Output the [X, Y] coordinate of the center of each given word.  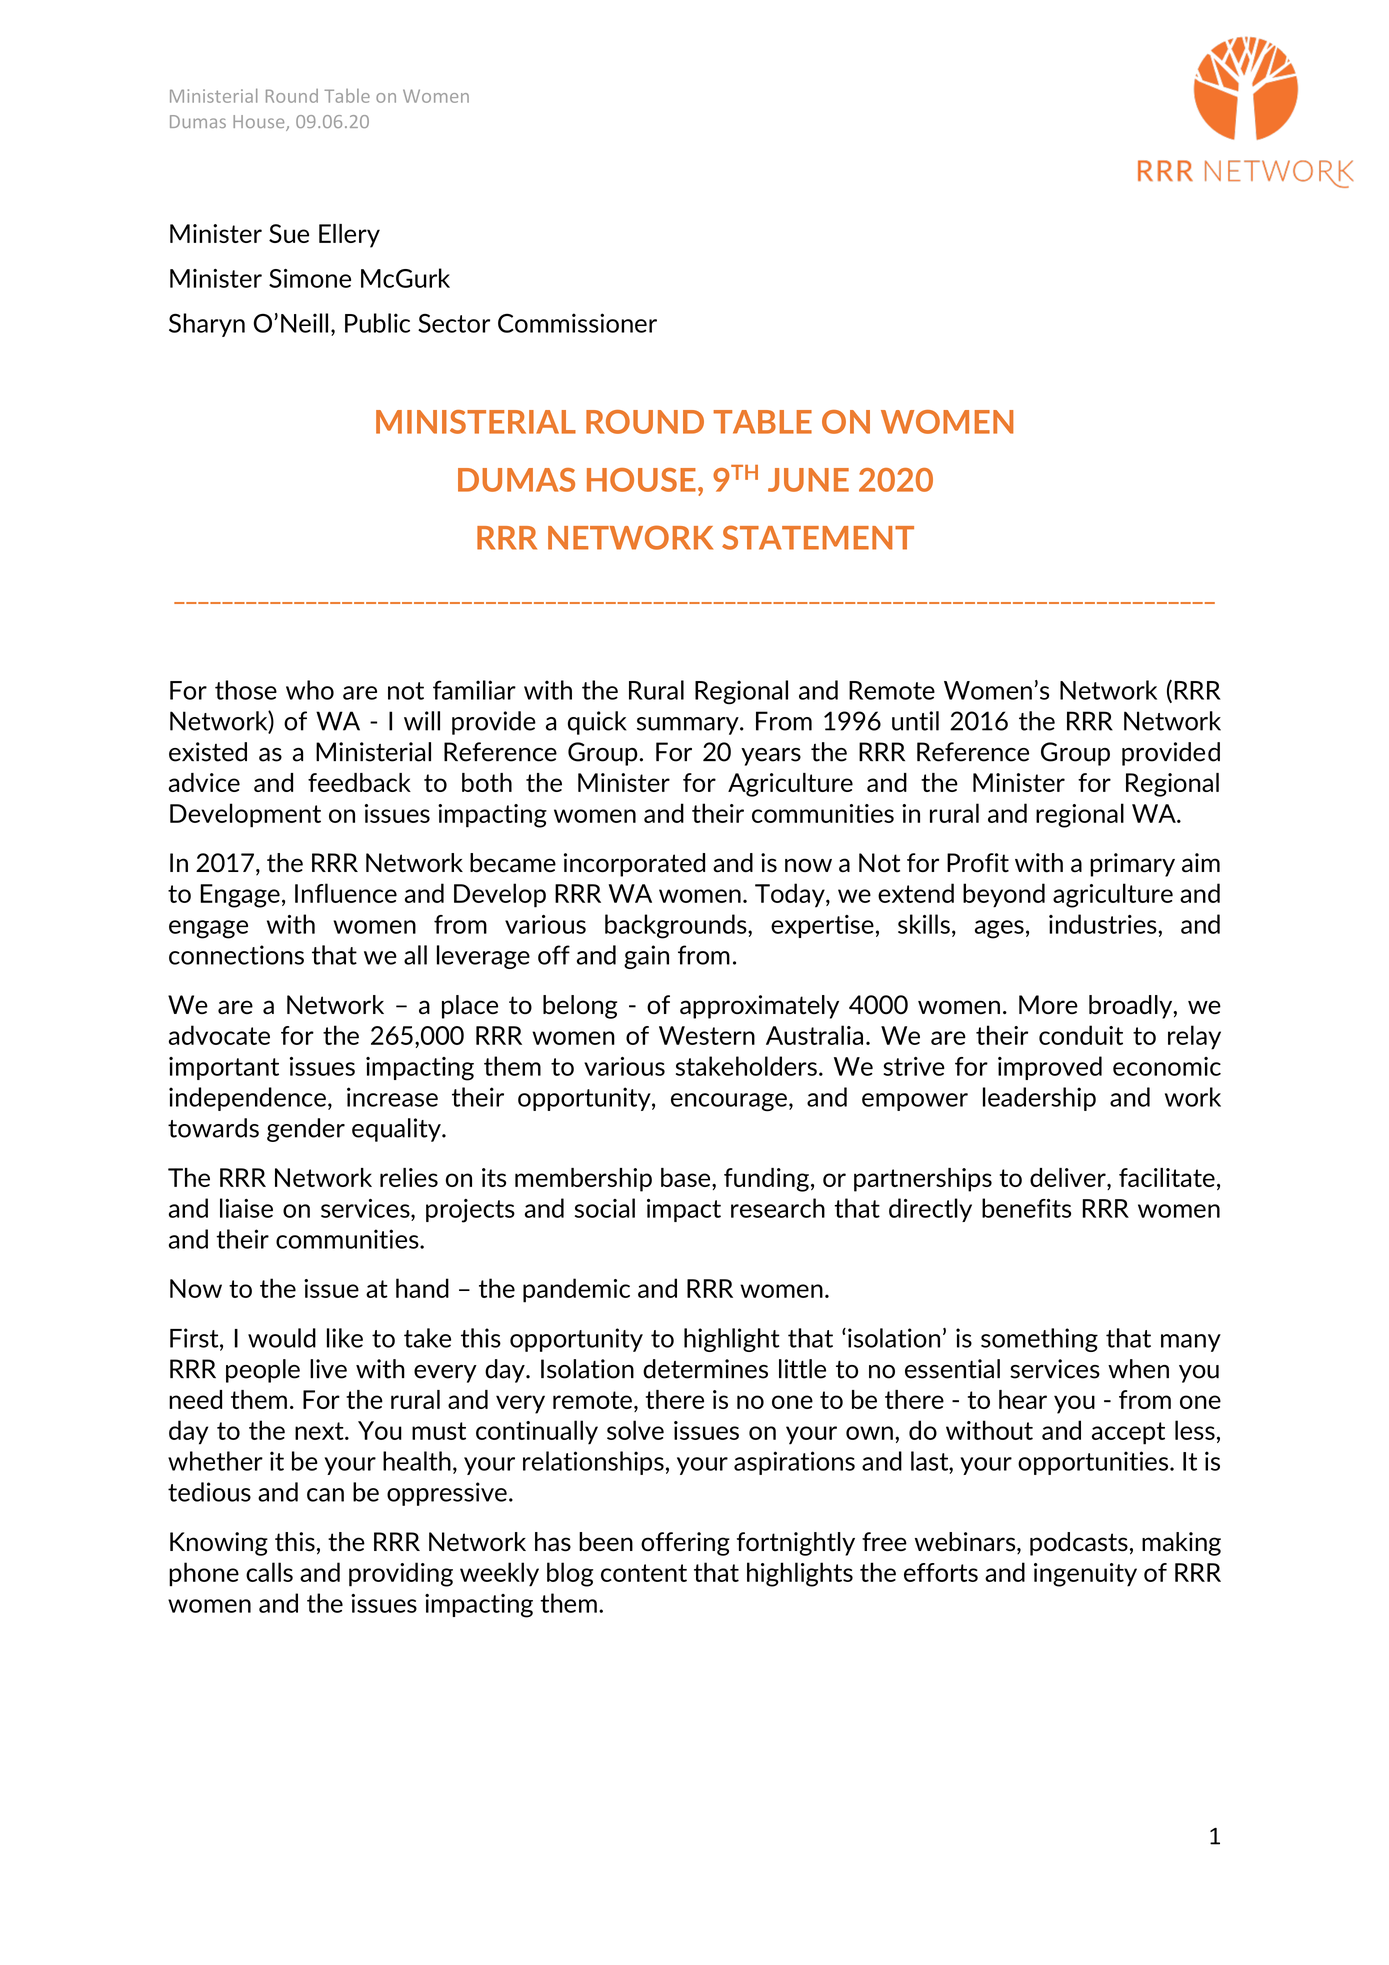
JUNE [808, 480]
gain [646, 957]
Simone [310, 278]
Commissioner [577, 323]
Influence [346, 893]
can [325, 1495]
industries [1104, 924]
